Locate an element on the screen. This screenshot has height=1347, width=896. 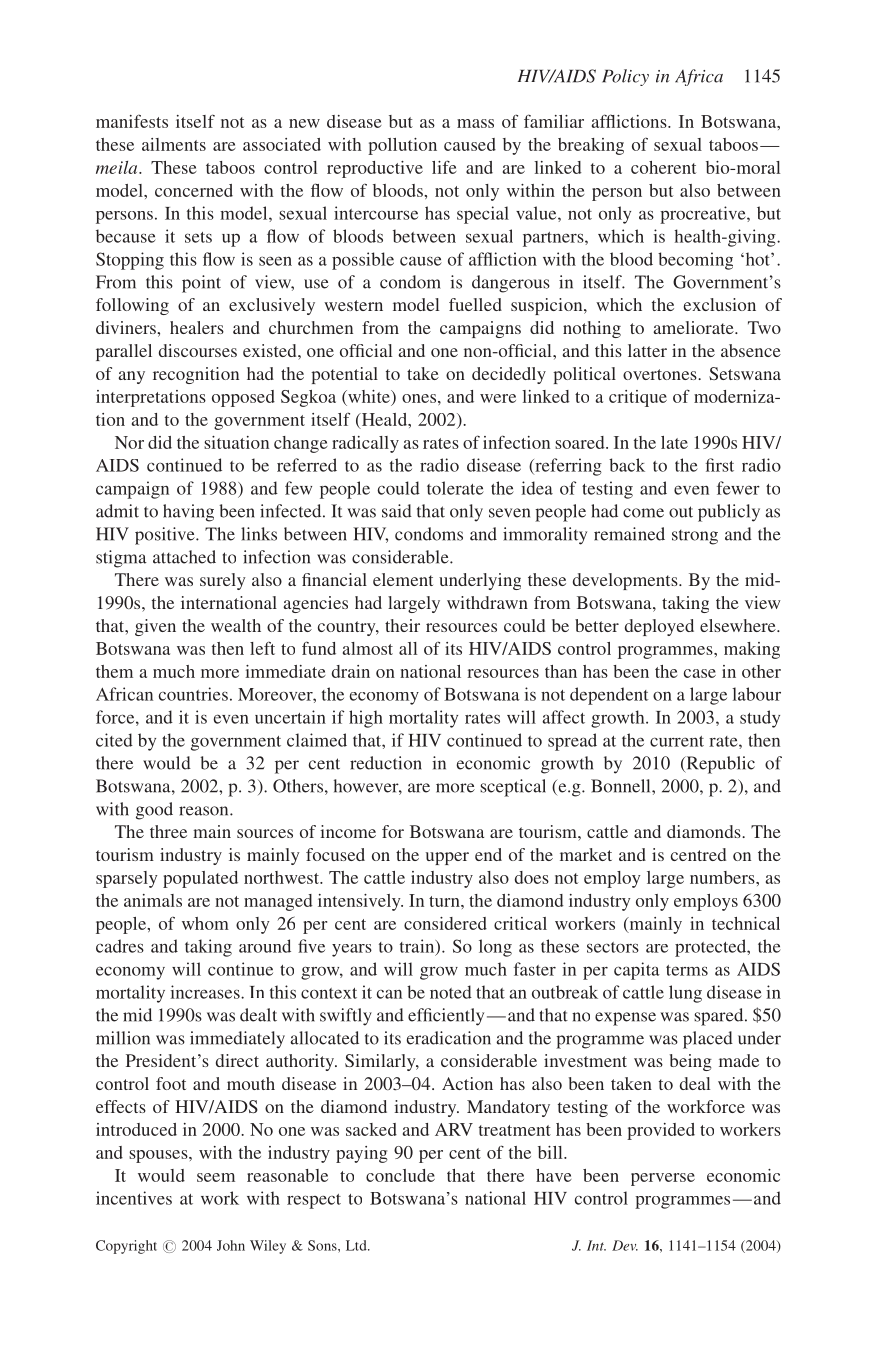
increases is located at coordinates (206, 992).
